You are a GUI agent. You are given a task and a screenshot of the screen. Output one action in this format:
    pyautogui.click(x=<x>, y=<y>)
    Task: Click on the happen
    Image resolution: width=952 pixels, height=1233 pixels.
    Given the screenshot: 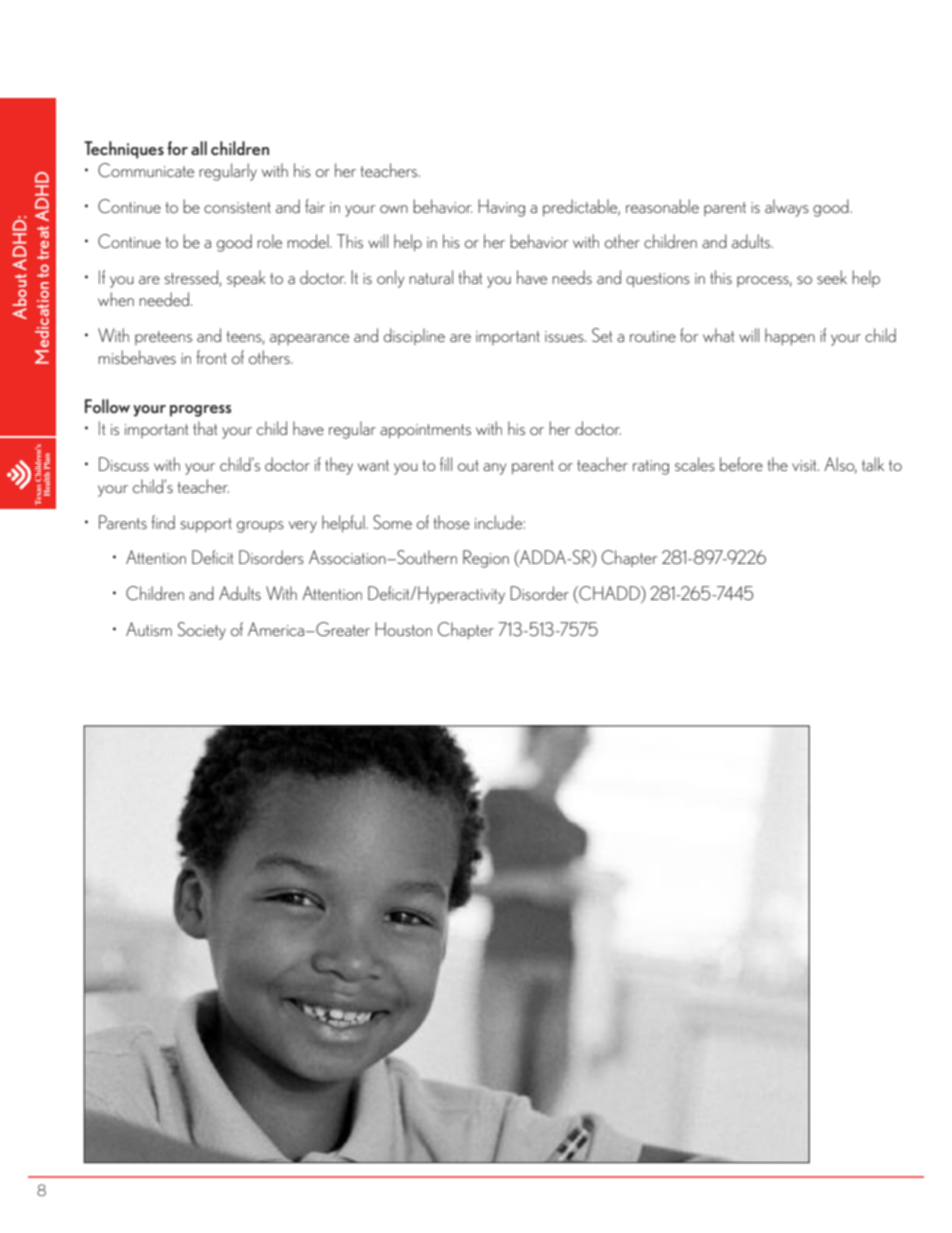 What is the action you would take?
    pyautogui.click(x=790, y=337)
